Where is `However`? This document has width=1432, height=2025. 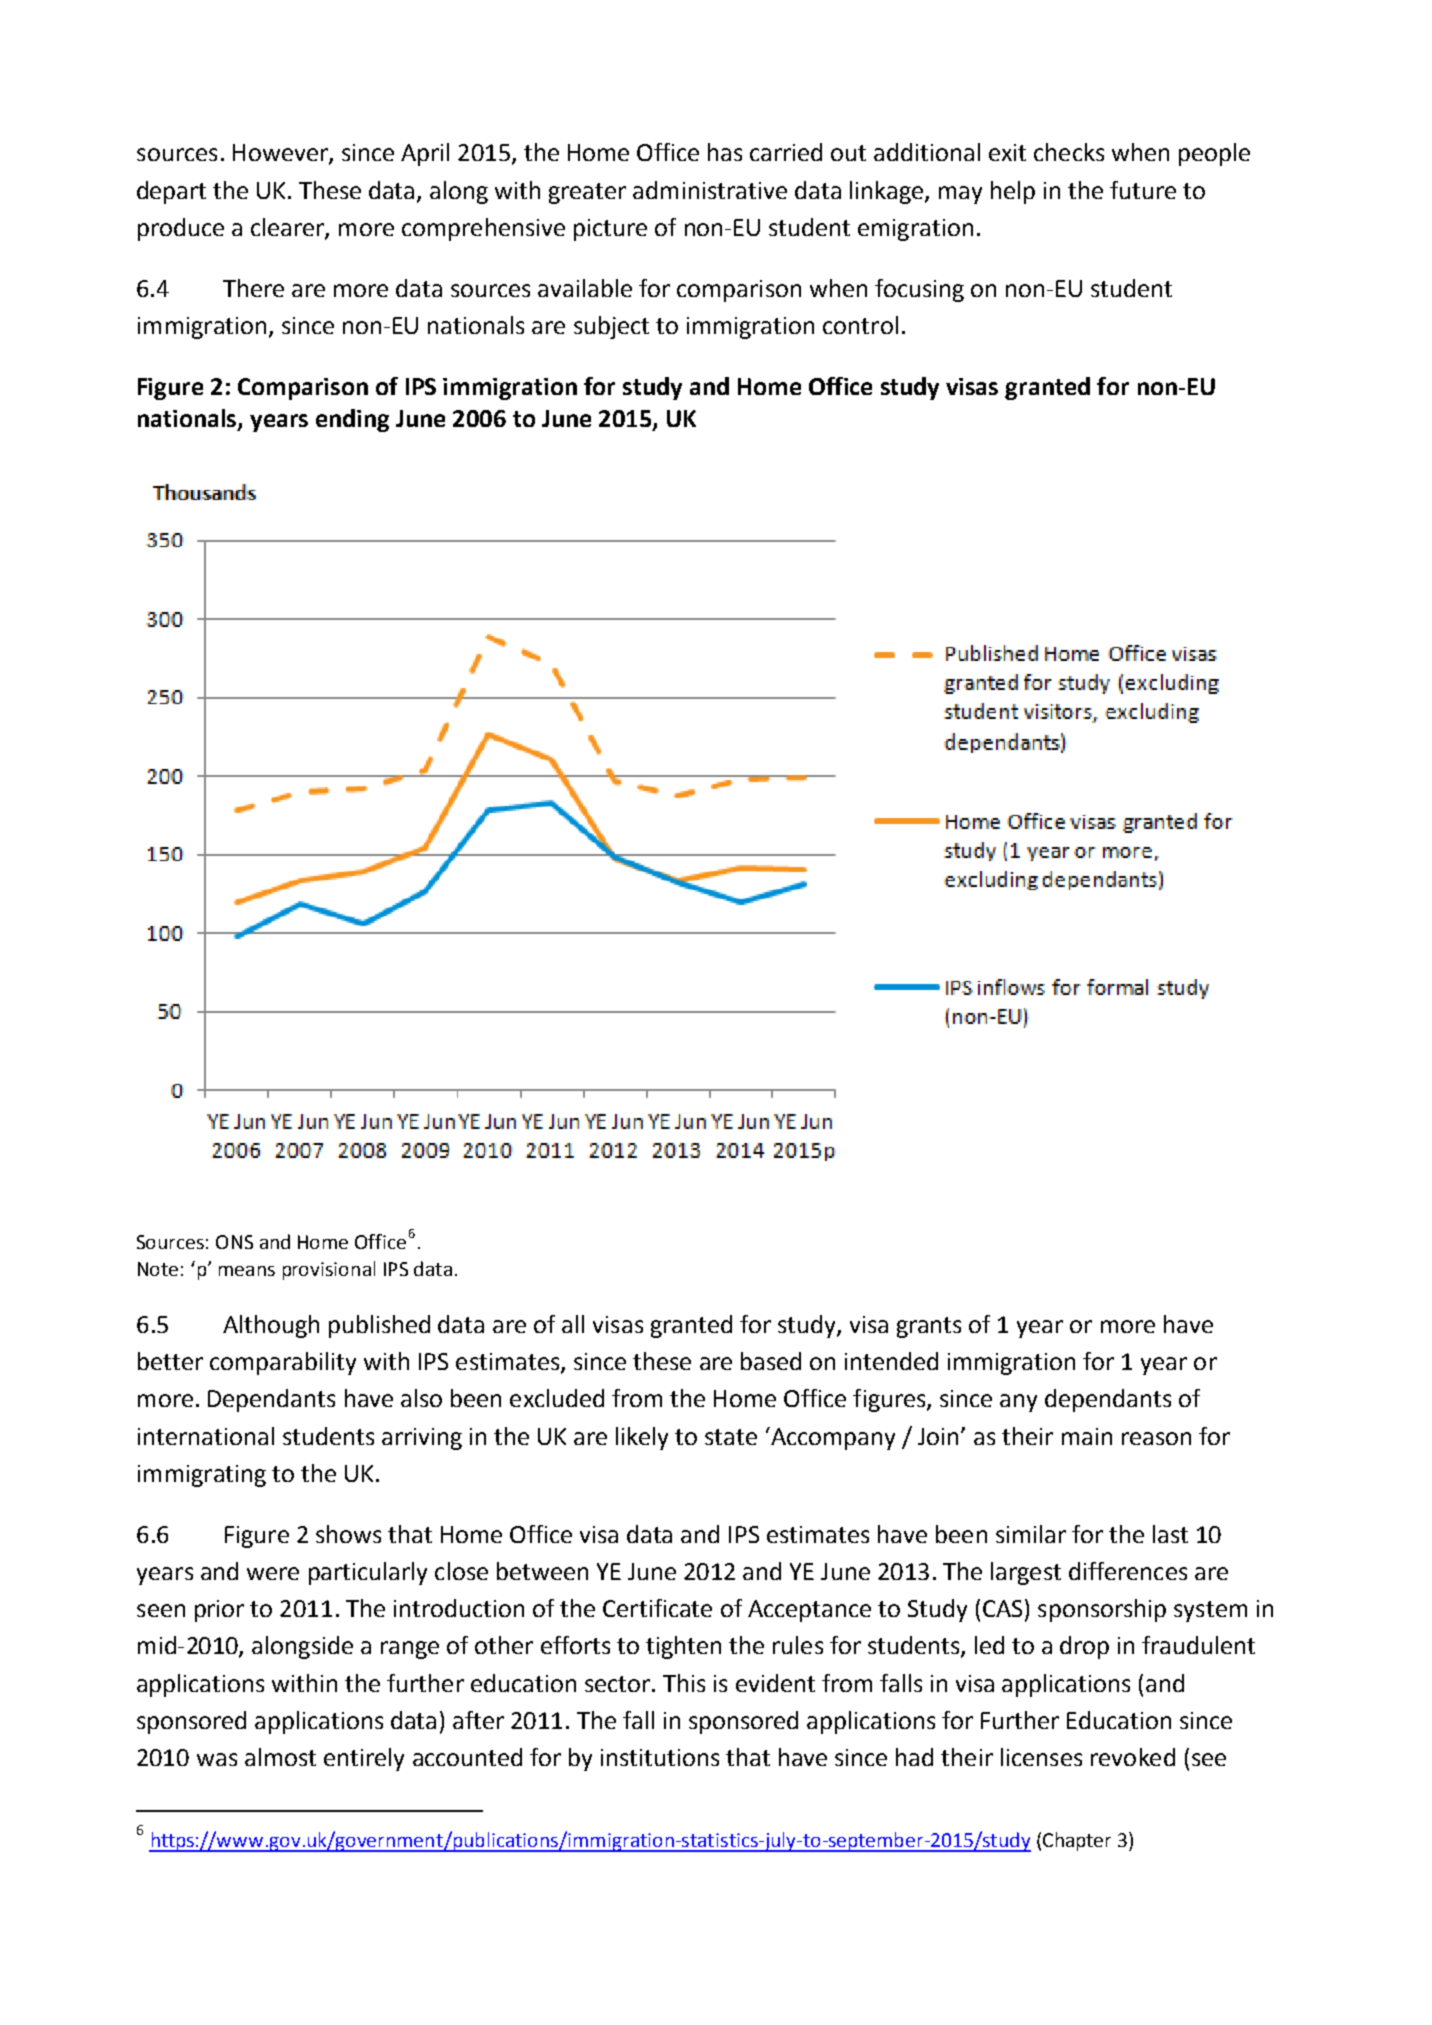 However is located at coordinates (281, 154).
